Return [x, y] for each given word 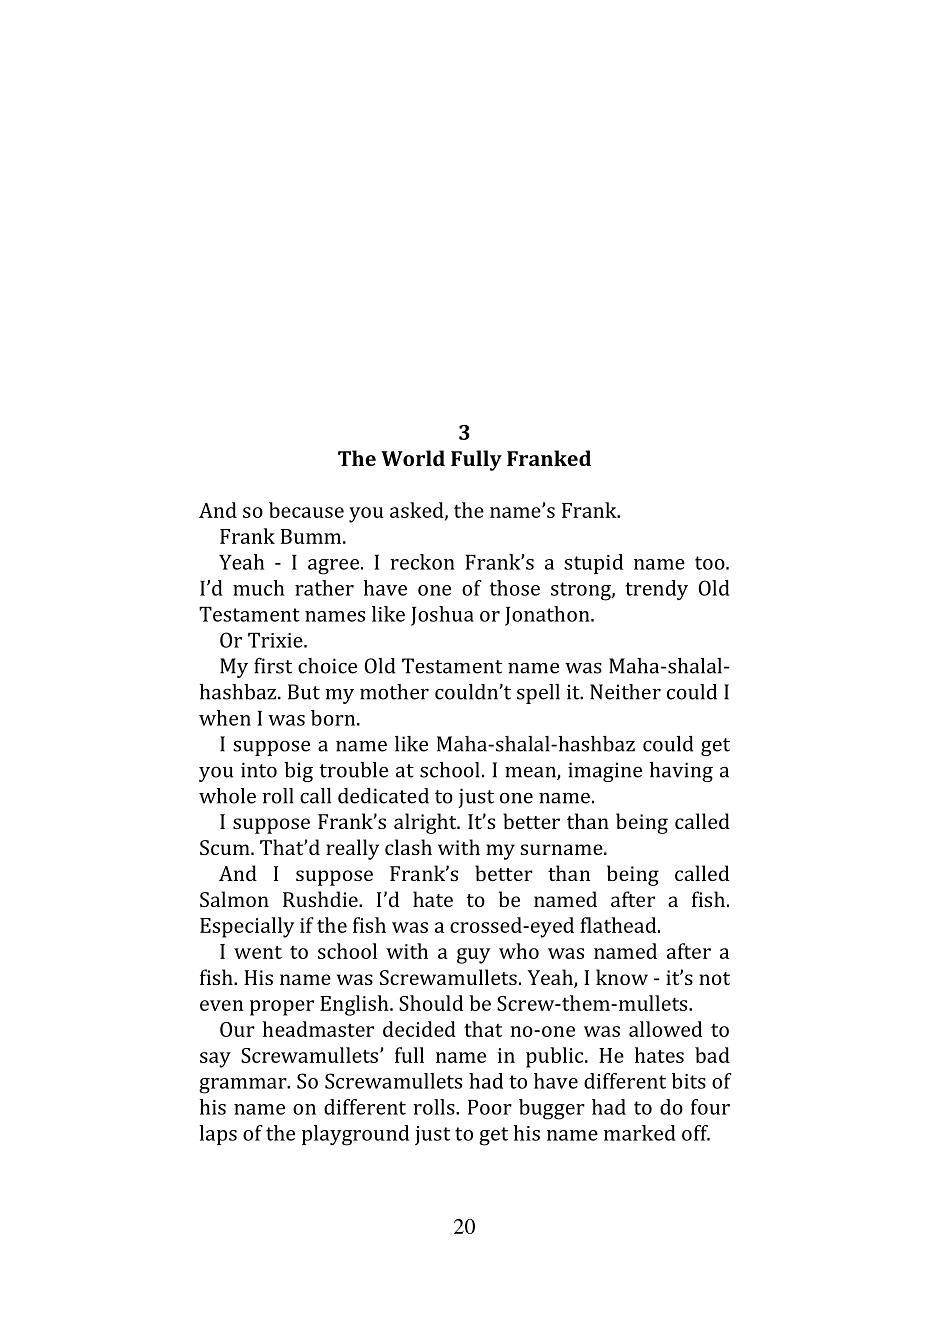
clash [408, 847]
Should [431, 1003]
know [622, 977]
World [413, 458]
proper [282, 1008]
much [259, 588]
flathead [619, 925]
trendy [656, 590]
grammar [244, 1086]
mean [531, 773]
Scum [226, 847]
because [306, 510]
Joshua [442, 616]
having [681, 772]
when [225, 718]
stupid [593, 564]
